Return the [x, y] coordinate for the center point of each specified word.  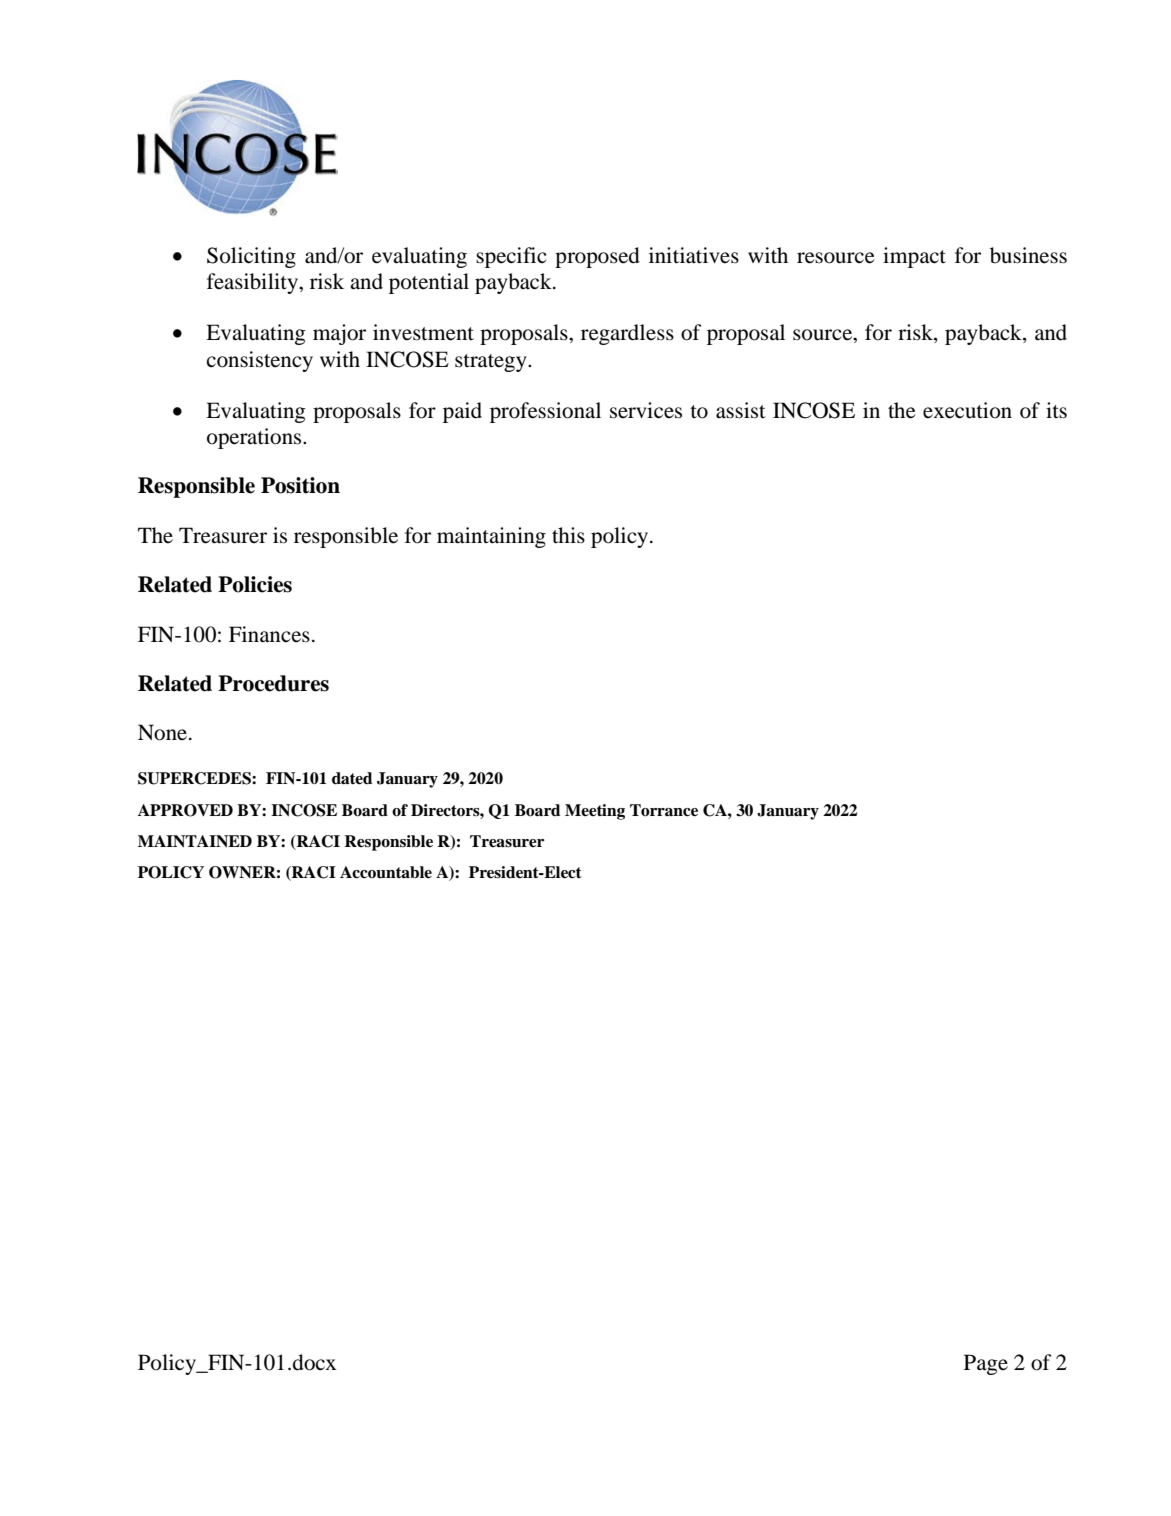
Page [986, 1364]
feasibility [253, 283]
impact [914, 257]
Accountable [386, 872]
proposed [597, 257]
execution [967, 410]
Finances [269, 634]
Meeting [595, 812]
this [568, 535]
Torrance [664, 810]
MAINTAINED [195, 841]
